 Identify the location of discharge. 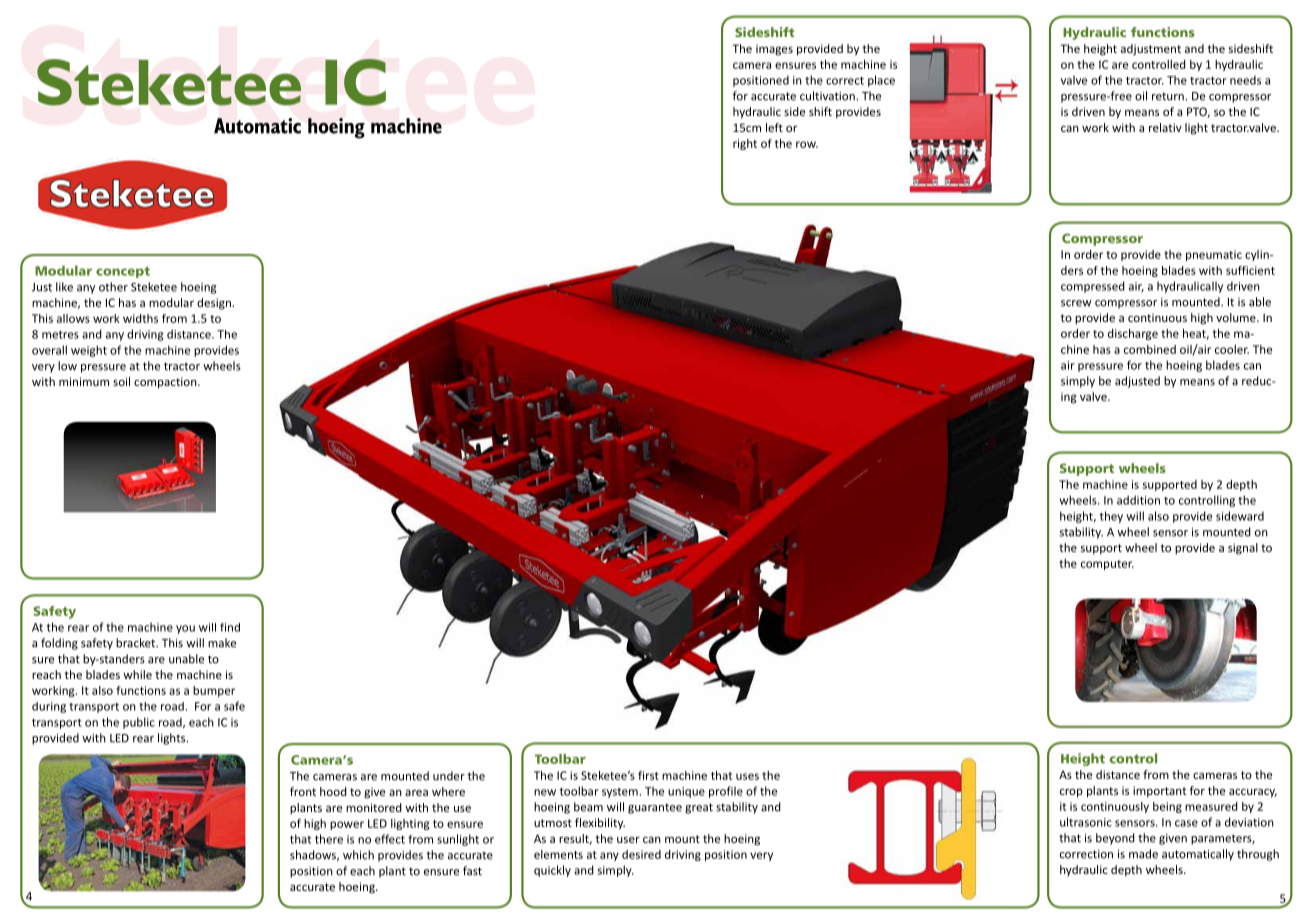
(1133, 334).
